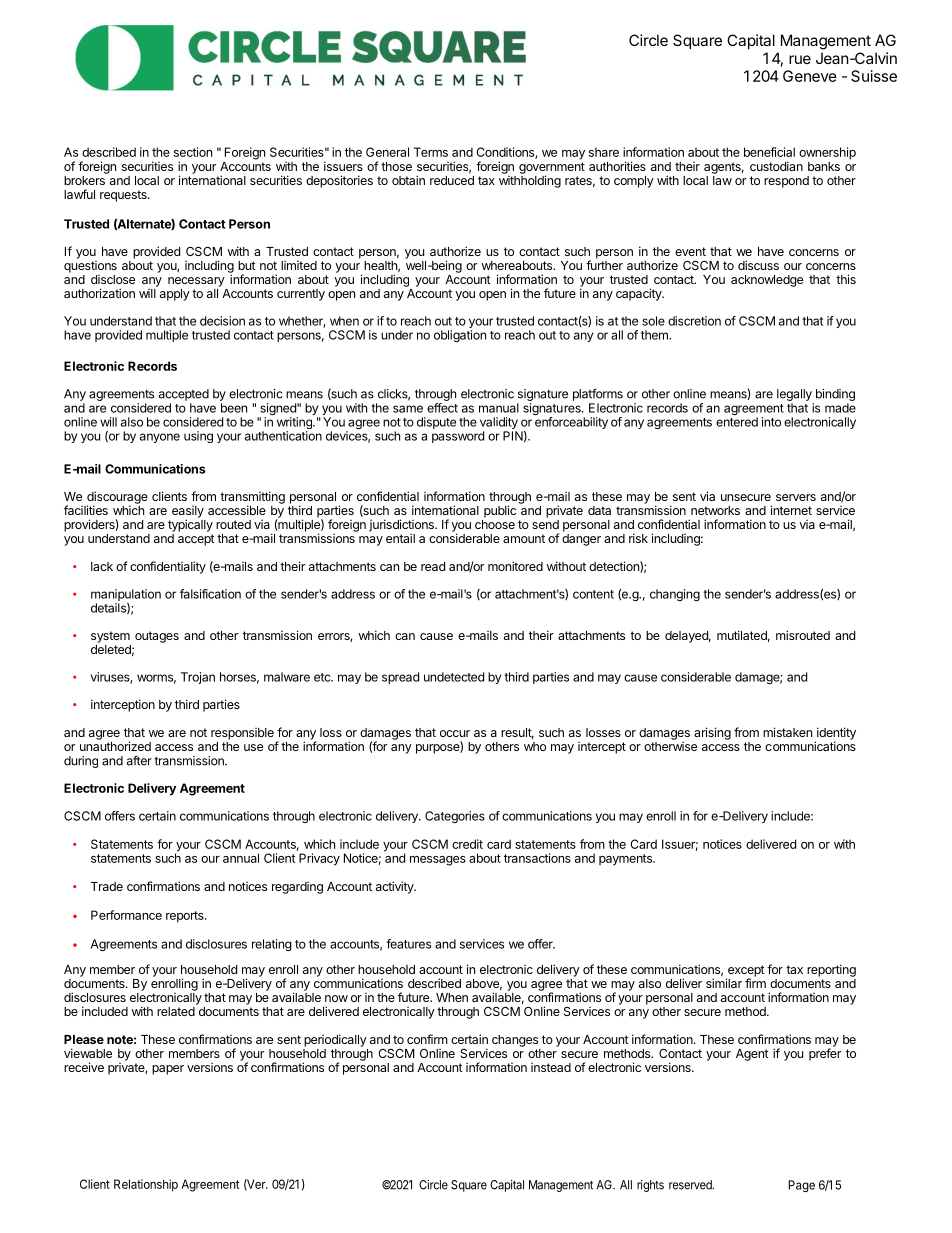 The height and width of the screenshot is (1233, 952). Describe the element at coordinates (139, 760) in the screenshot. I see `after` at that location.
